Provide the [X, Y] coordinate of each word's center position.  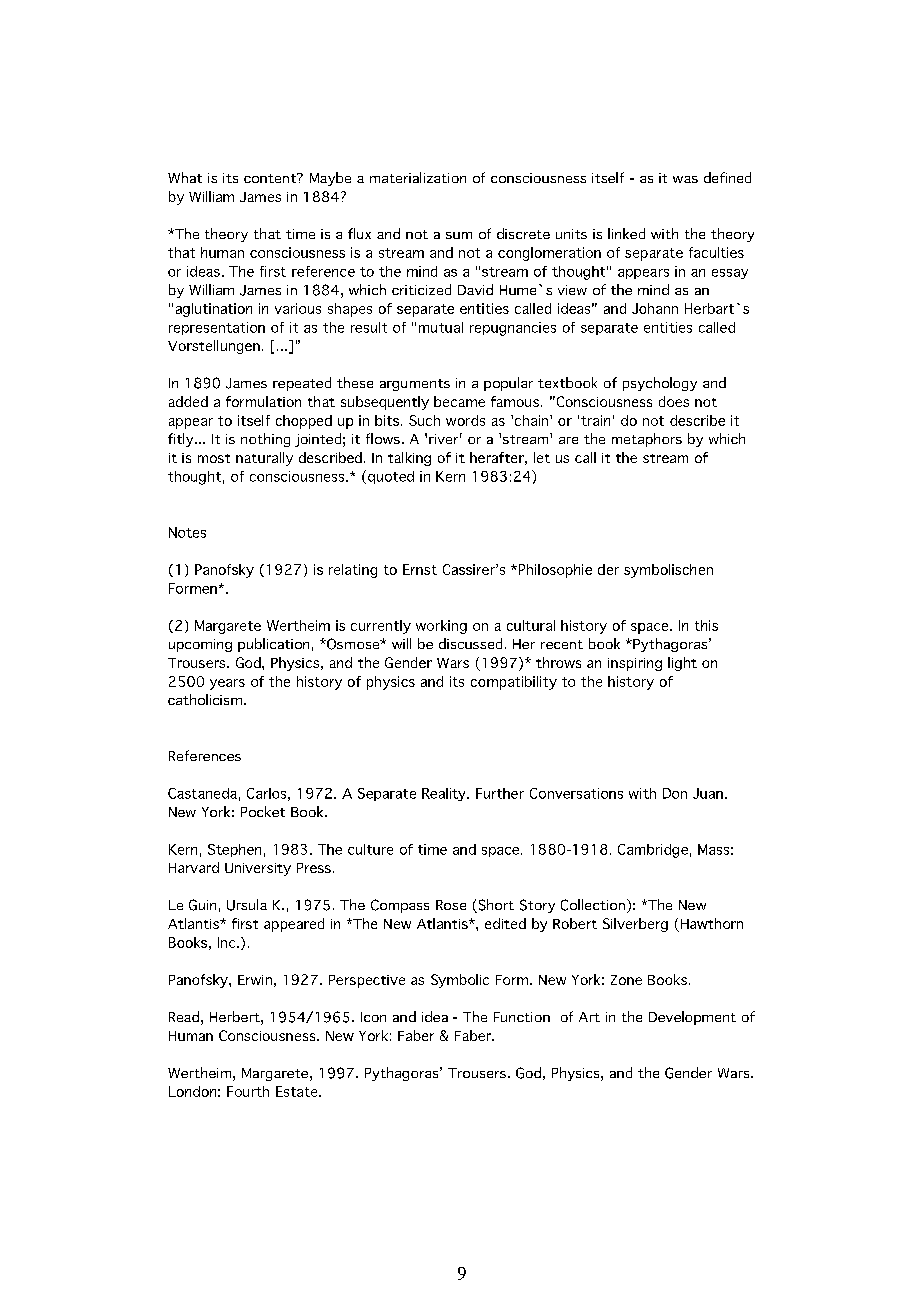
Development [692, 1018]
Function [522, 1017]
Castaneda [202, 793]
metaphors [647, 440]
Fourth [248, 1091]
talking [409, 459]
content [271, 178]
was [685, 179]
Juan [708, 793]
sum [459, 235]
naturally [264, 459]
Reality [445, 794]
